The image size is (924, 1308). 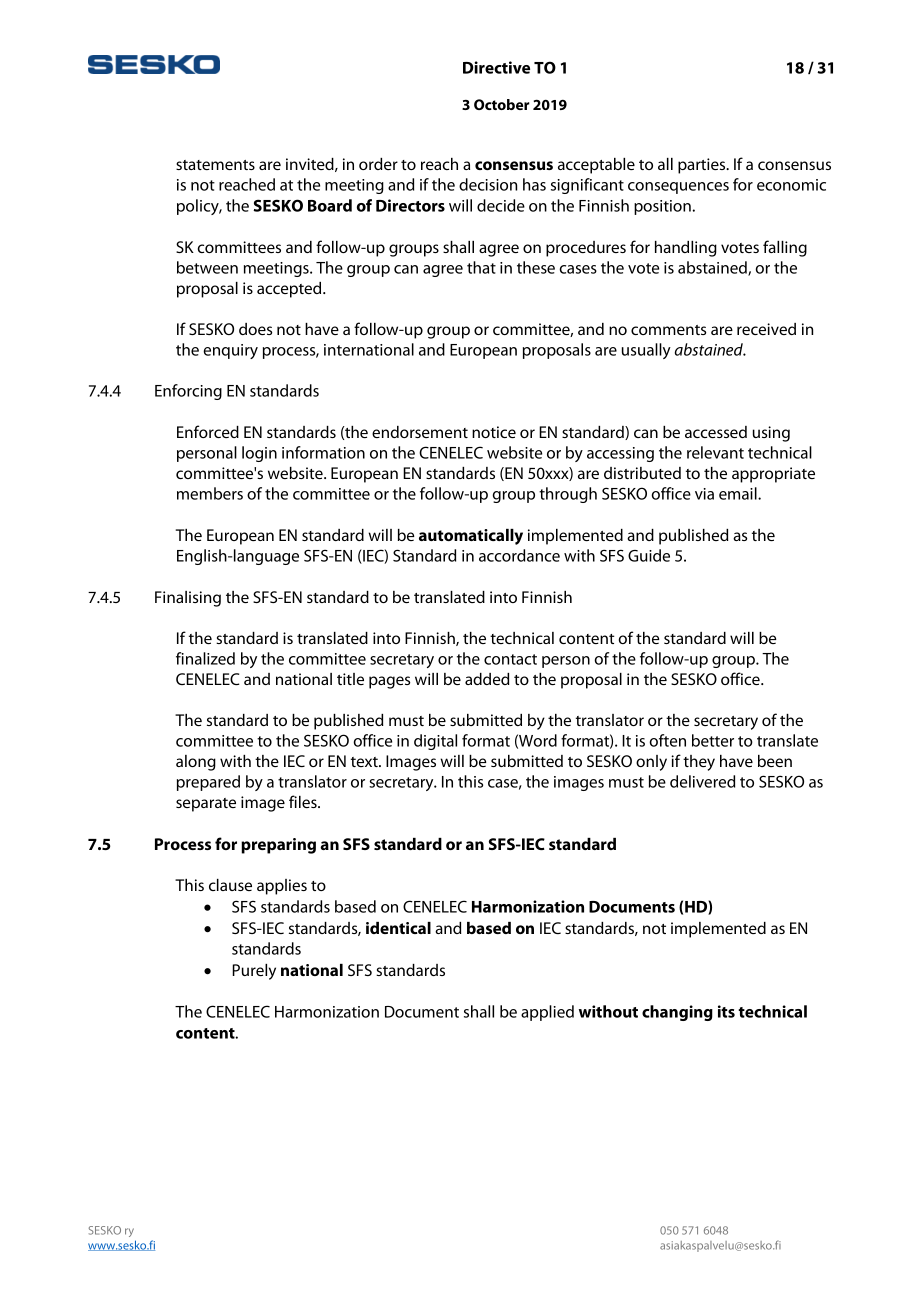 What do you see at coordinates (254, 972) in the image?
I see `Purely` at bounding box center [254, 972].
